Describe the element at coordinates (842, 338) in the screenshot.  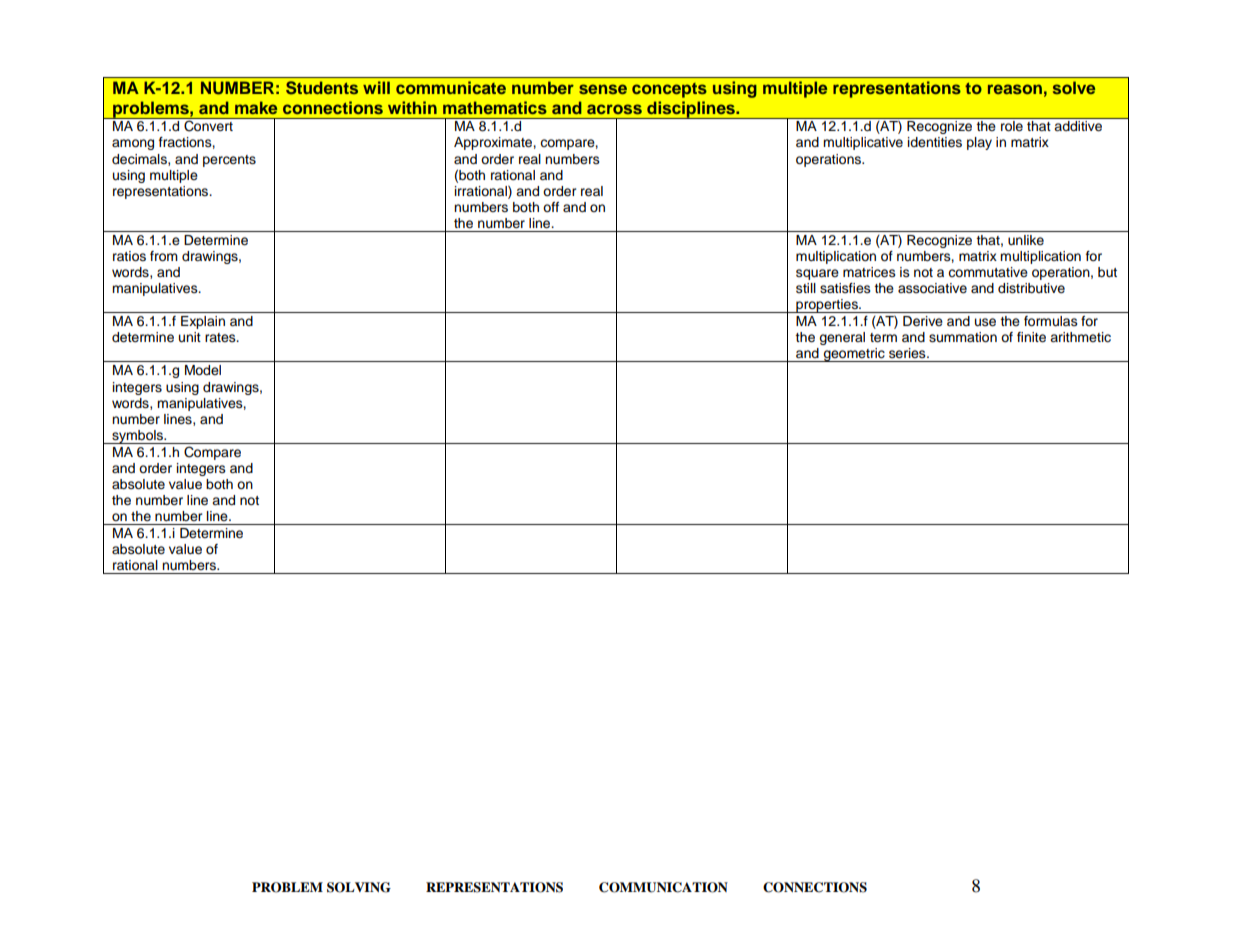
I see `general` at that location.
